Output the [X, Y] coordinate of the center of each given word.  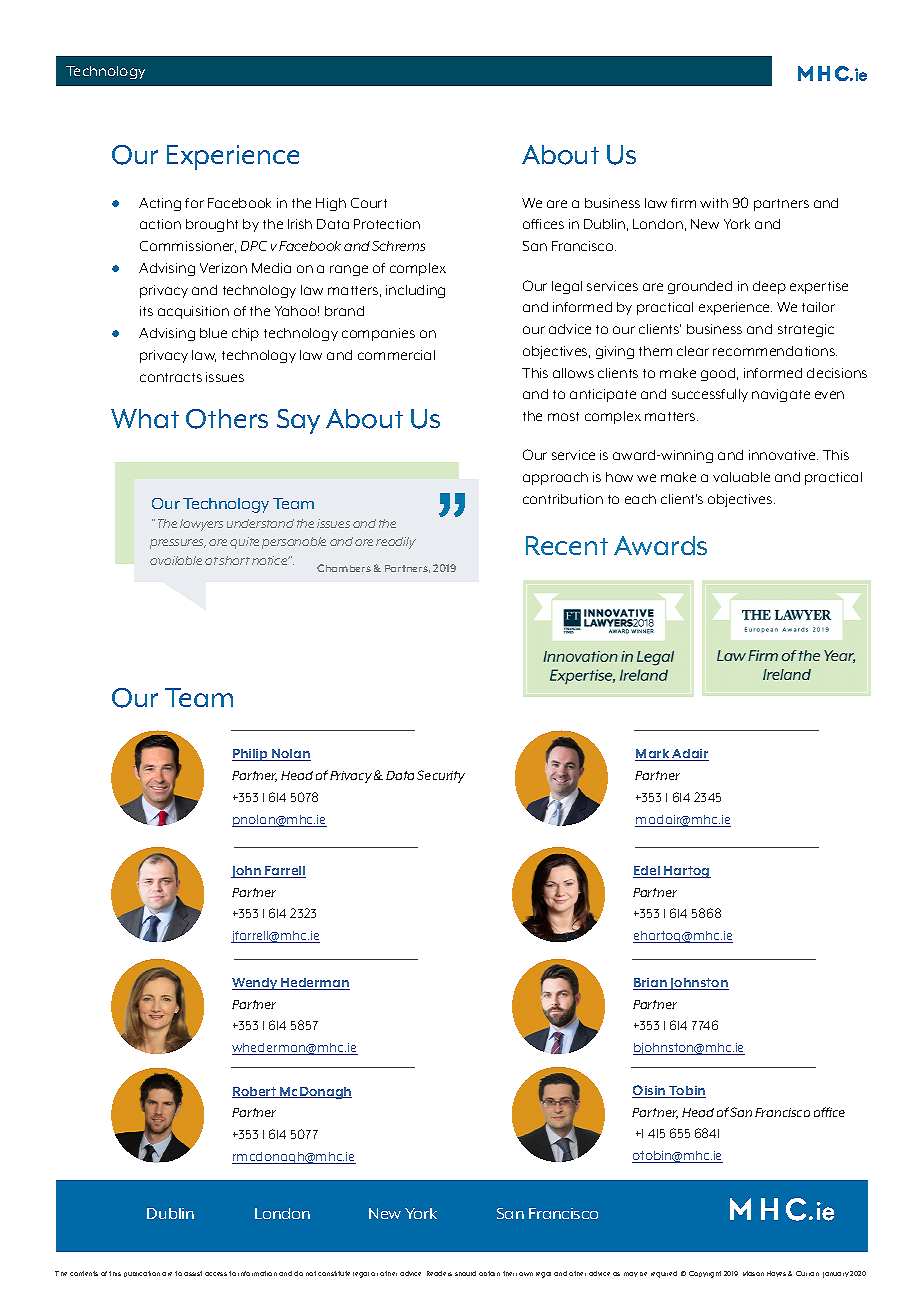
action [160, 224]
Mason [753, 1273]
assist [193, 1273]
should [465, 1273]
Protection [387, 224]
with [714, 203]
